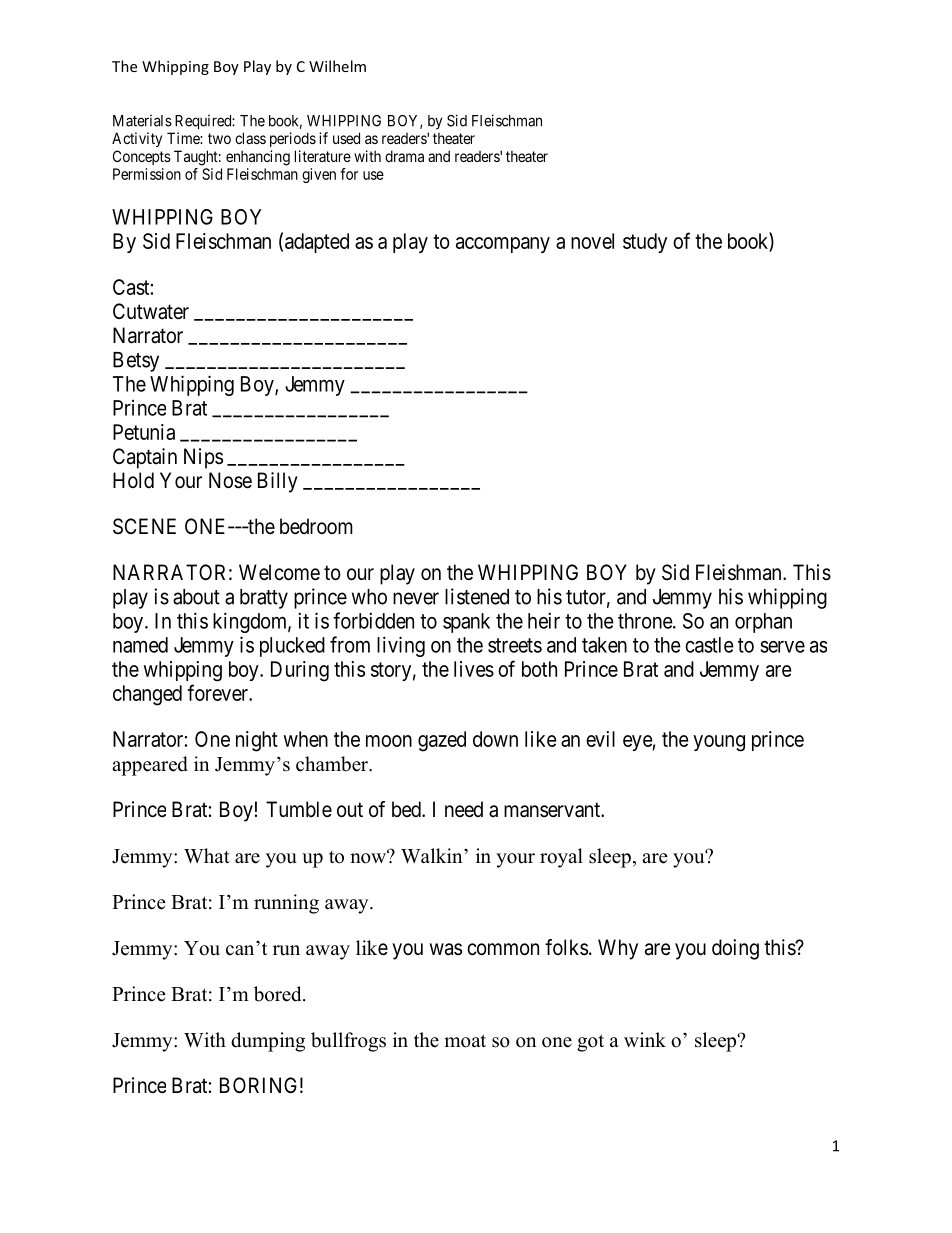 The height and width of the screenshot is (1233, 952). I want to click on young, so click(719, 743).
